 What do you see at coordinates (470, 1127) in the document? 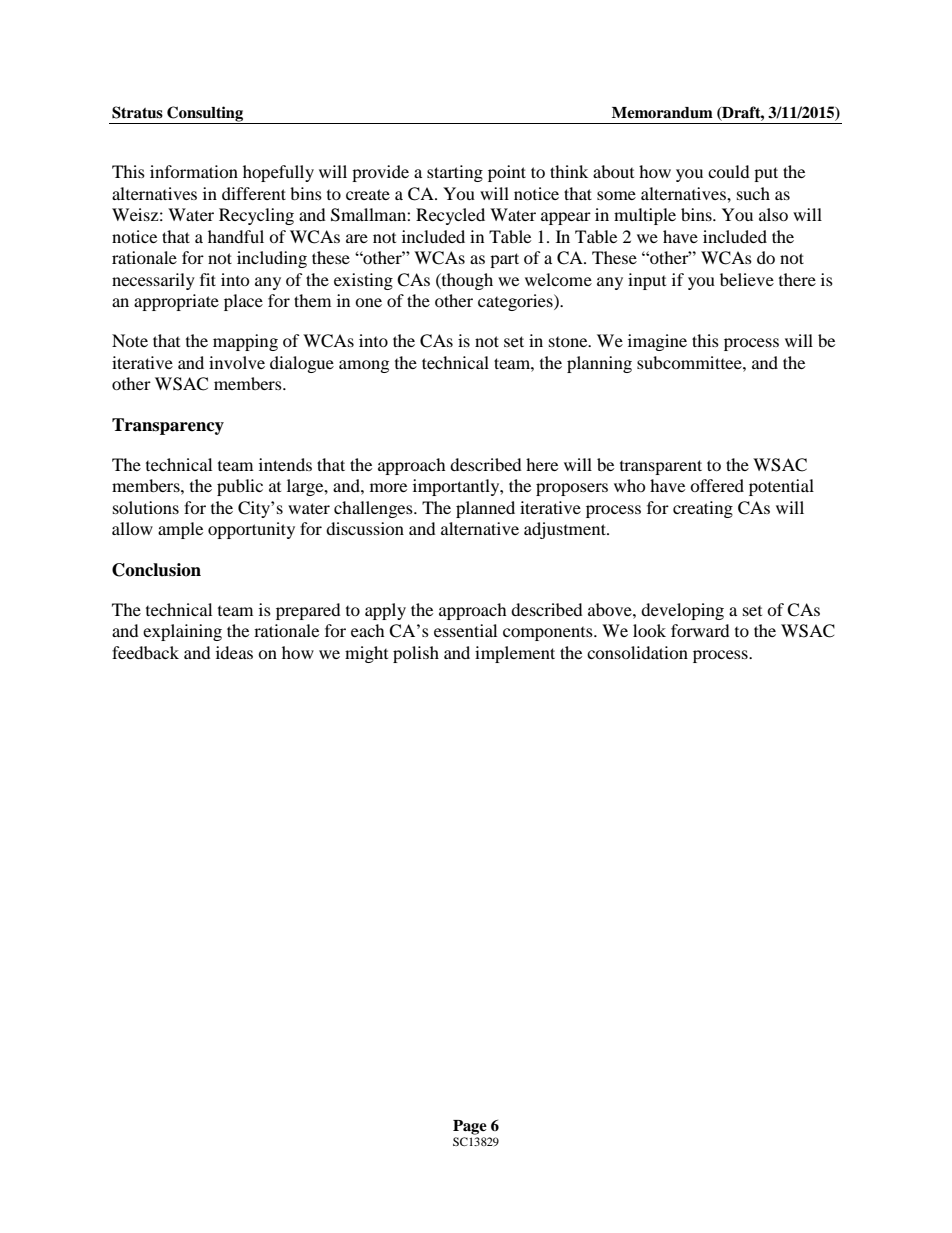
I see `Page` at bounding box center [470, 1127].
